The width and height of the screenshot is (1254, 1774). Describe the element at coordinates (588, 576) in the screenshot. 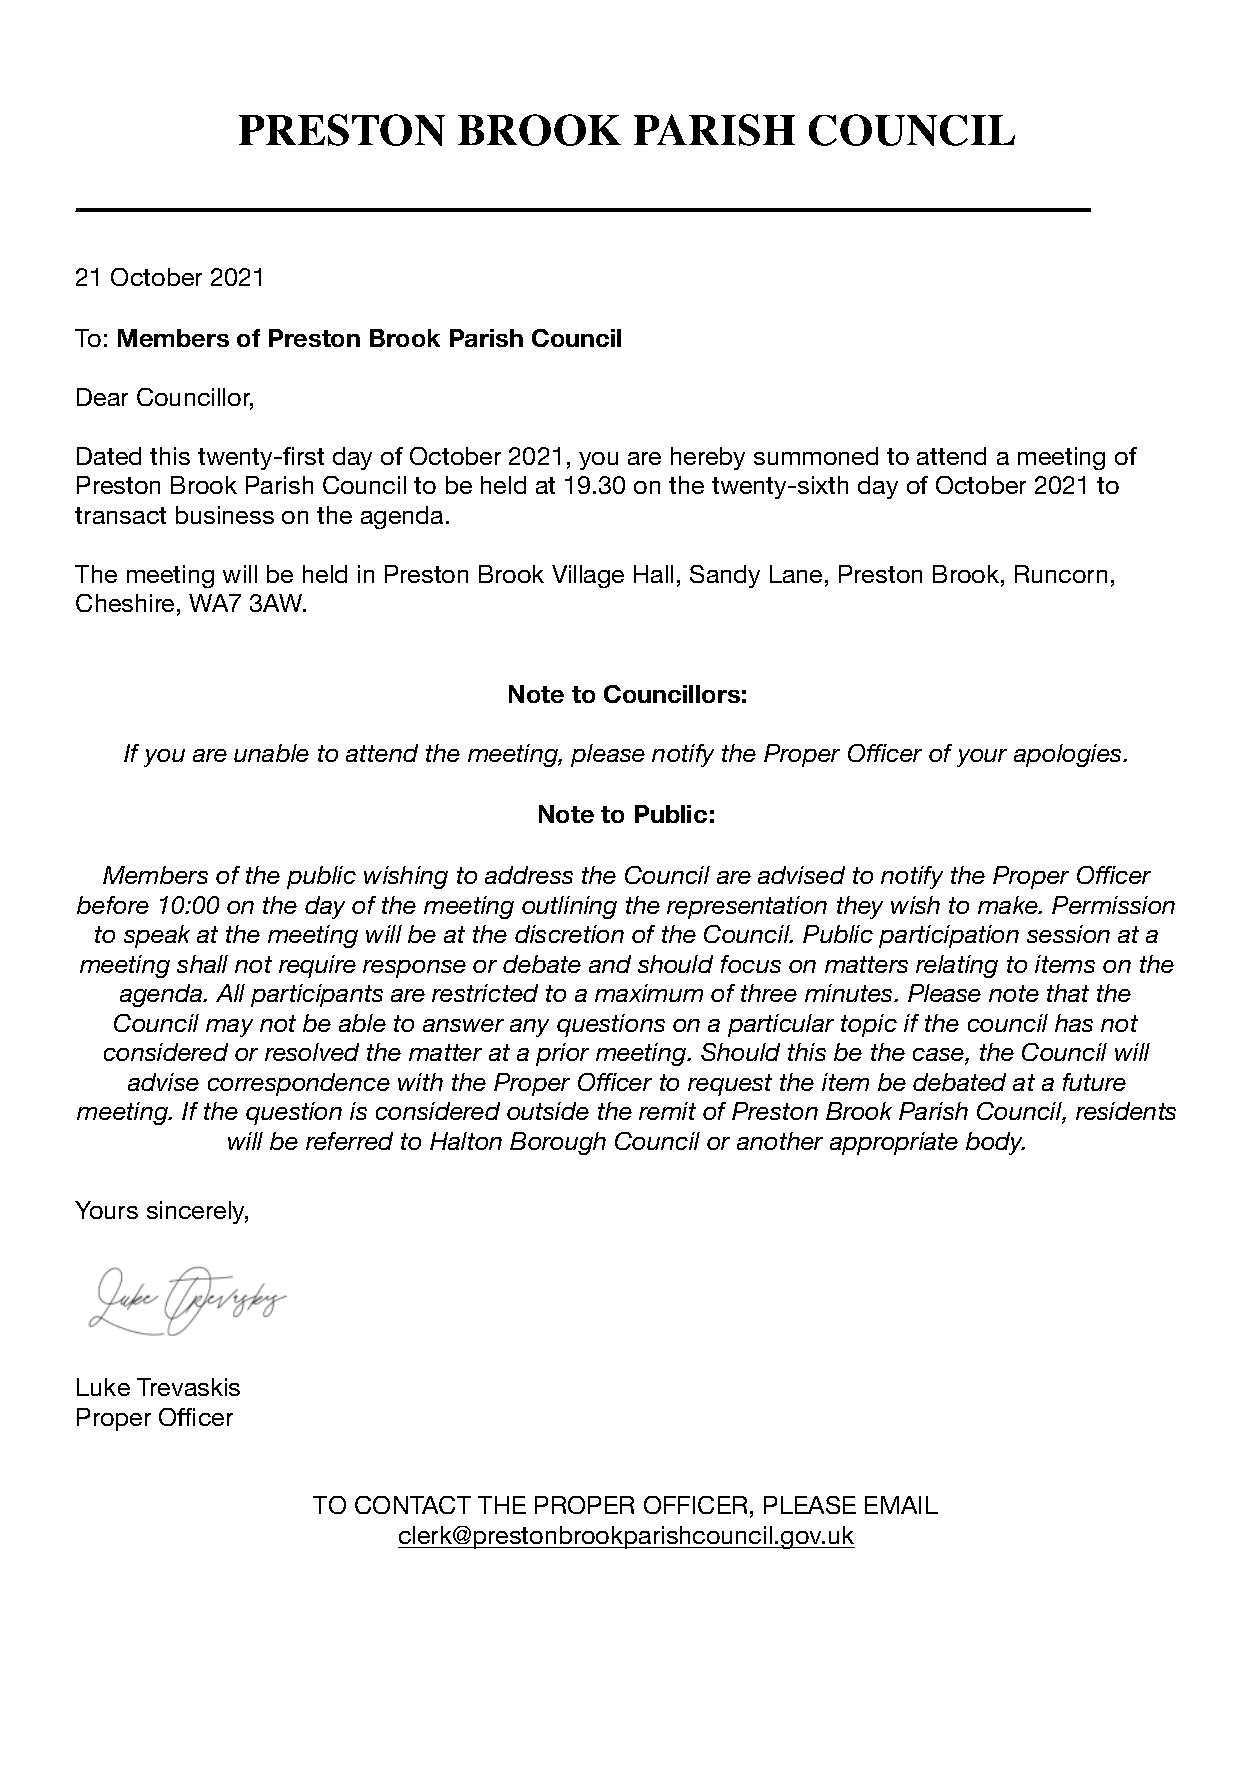

I see `Village` at that location.
